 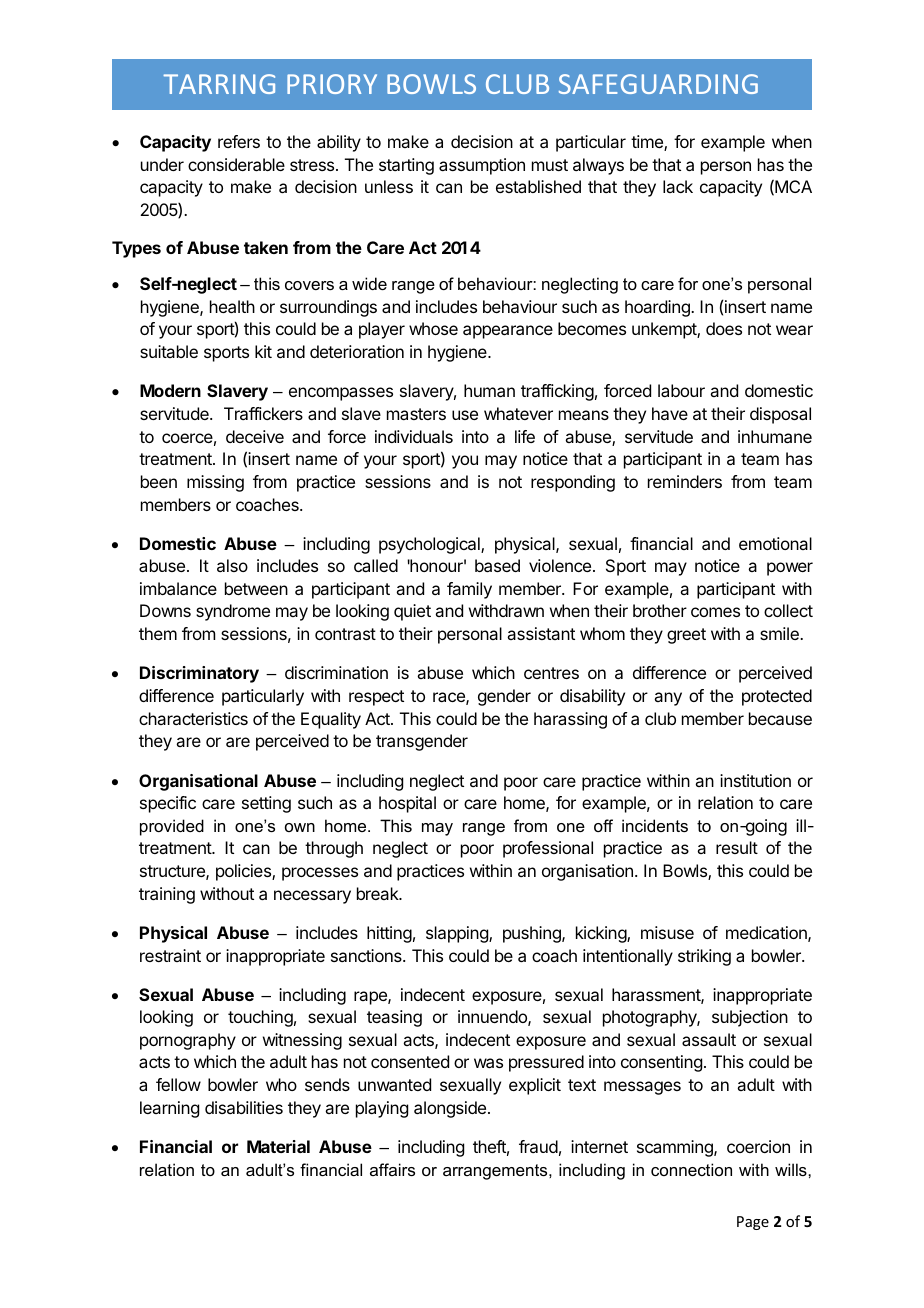 What do you see at coordinates (681, 390) in the screenshot?
I see `labour` at bounding box center [681, 390].
